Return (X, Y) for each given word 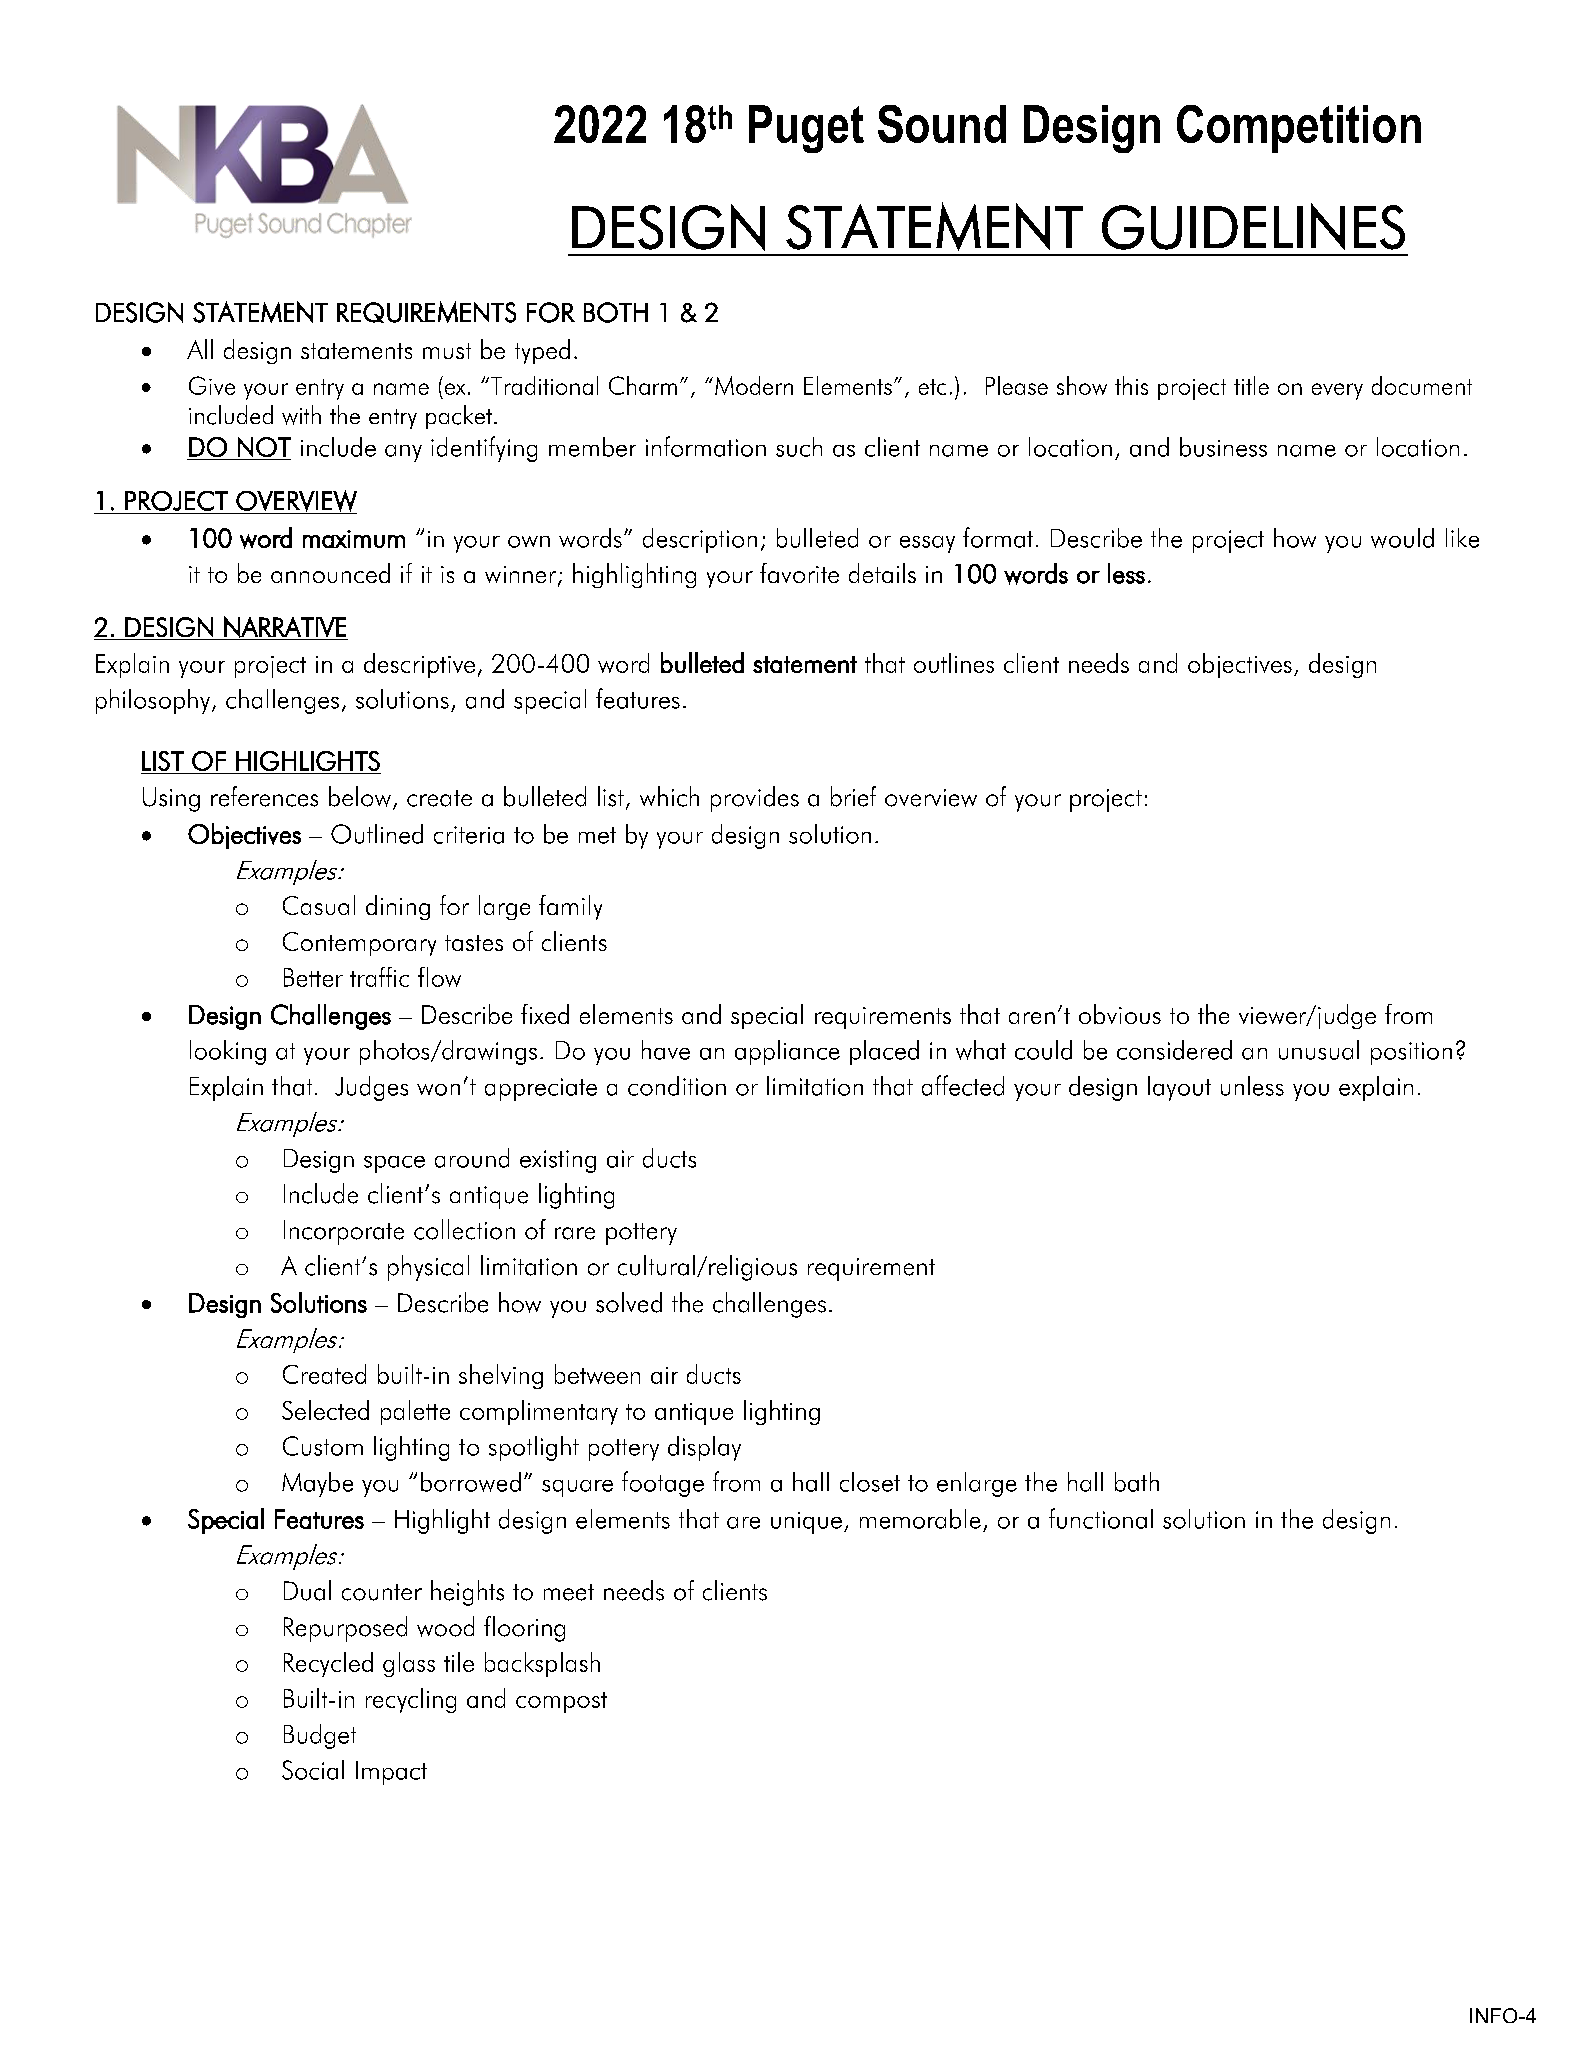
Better (313, 977)
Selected (325, 1410)
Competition (1299, 129)
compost (561, 1702)
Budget (320, 1736)
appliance (787, 1052)
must (447, 351)
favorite (799, 573)
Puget (806, 129)
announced (330, 573)
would (1402, 538)
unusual (1319, 1050)
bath (1137, 1482)
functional (1101, 1518)
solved (629, 1302)
